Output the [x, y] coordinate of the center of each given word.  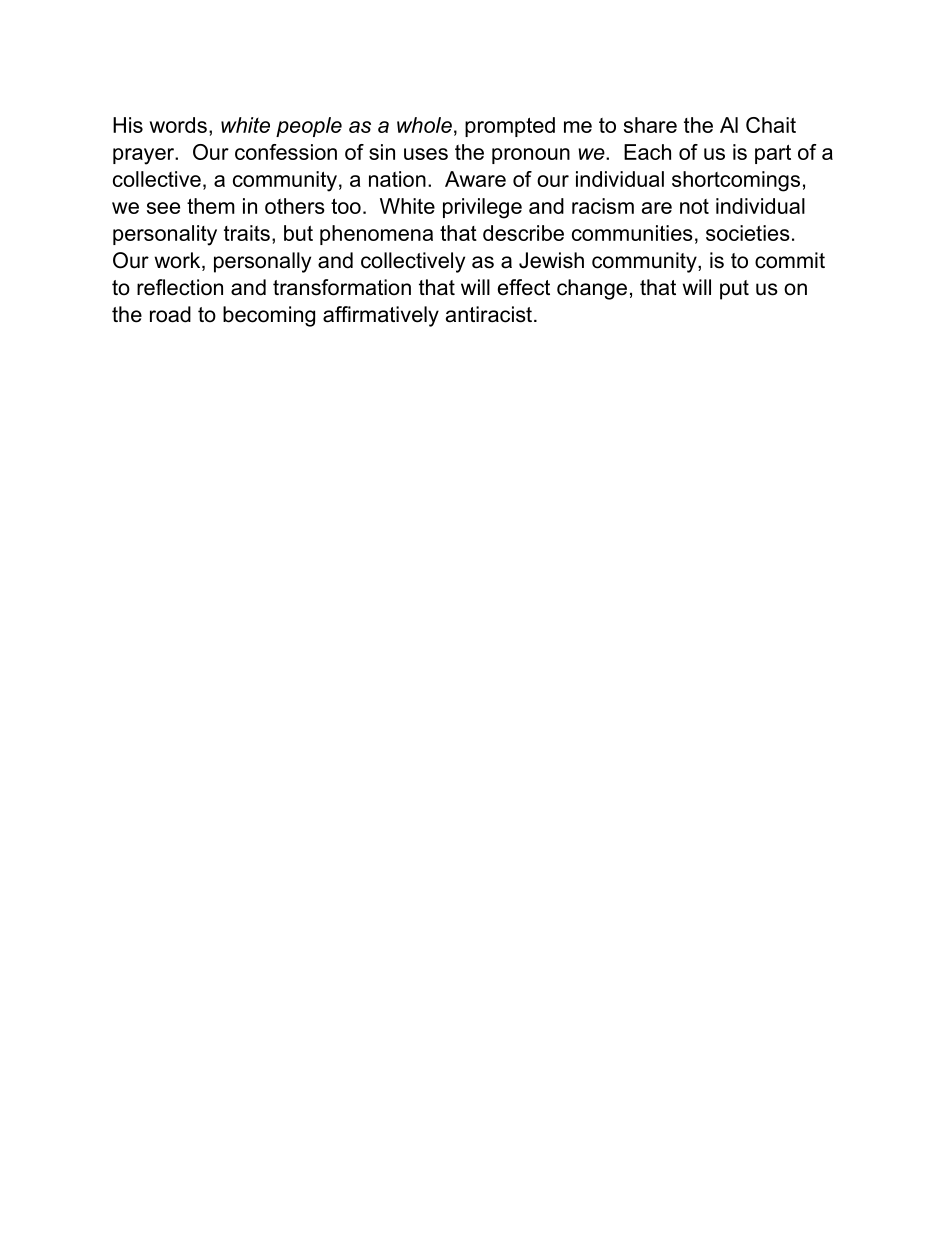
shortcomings [736, 181]
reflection [180, 287]
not [694, 206]
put [734, 290]
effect [524, 287]
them [211, 206]
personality [165, 235]
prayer [145, 156]
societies [748, 233]
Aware [475, 179]
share [650, 125]
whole [424, 125]
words [178, 125]
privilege [482, 208]
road [170, 314]
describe [523, 233]
